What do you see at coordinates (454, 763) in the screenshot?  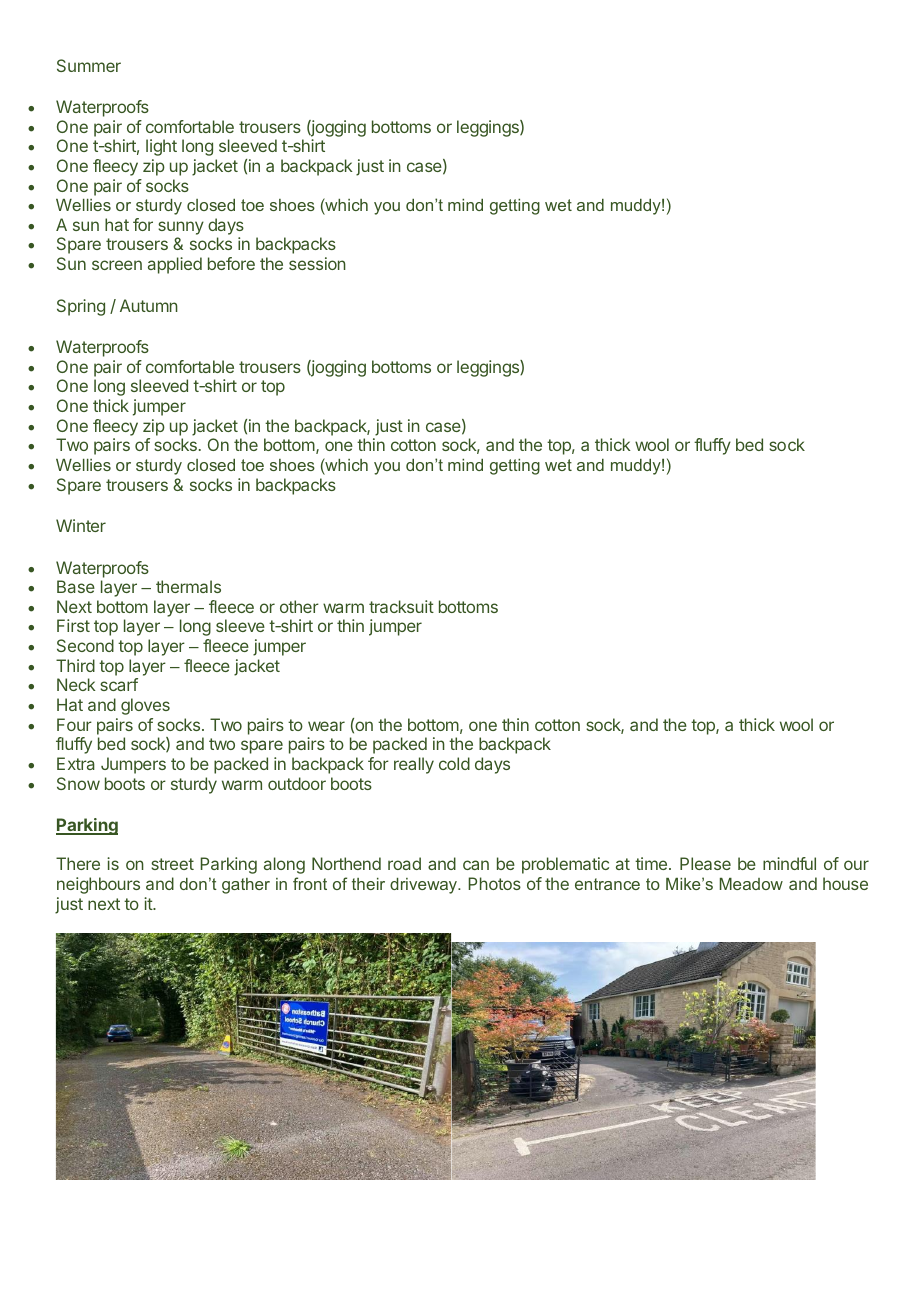 I see `cold` at bounding box center [454, 763].
